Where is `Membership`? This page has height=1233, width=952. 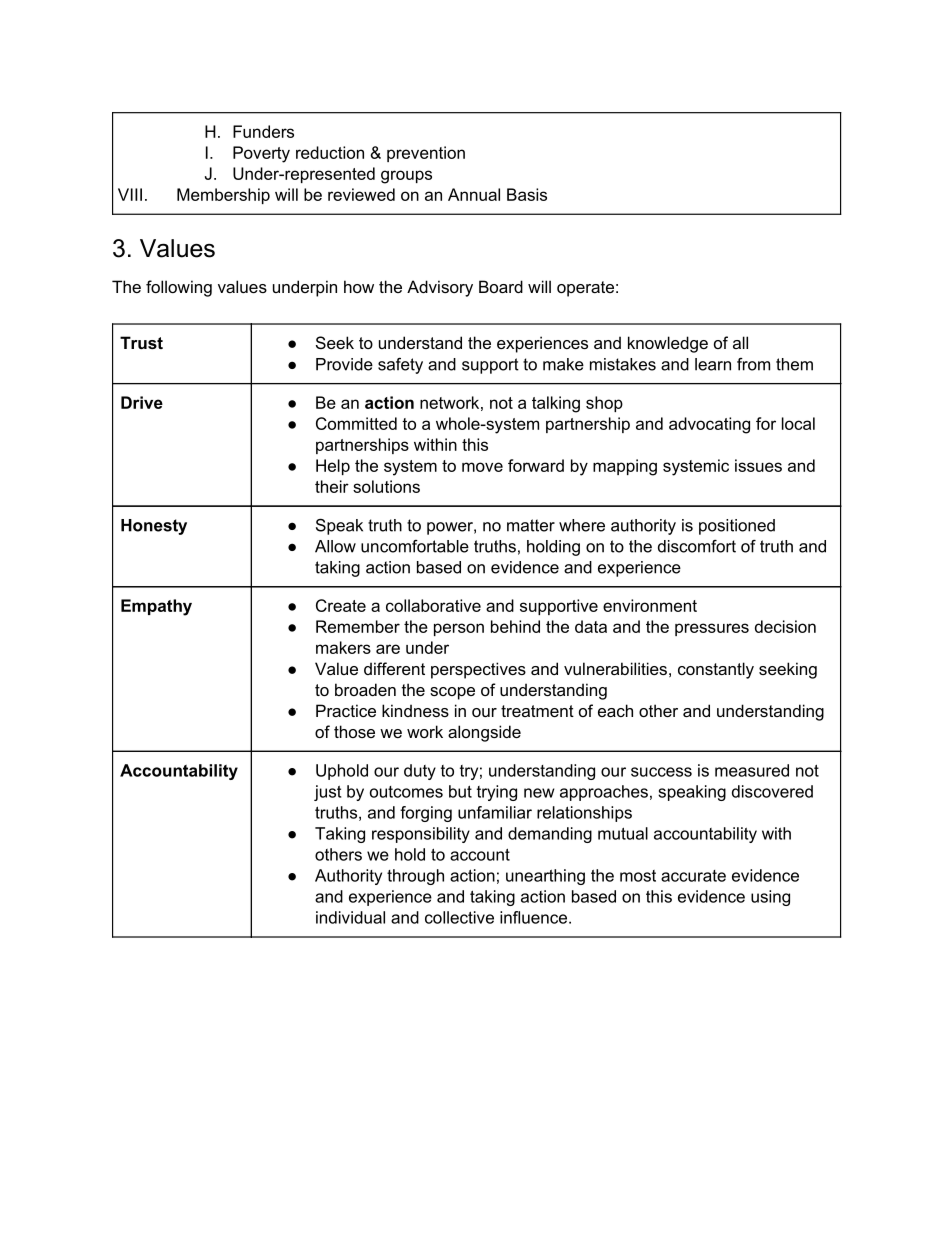
Membership is located at coordinates (223, 196).
